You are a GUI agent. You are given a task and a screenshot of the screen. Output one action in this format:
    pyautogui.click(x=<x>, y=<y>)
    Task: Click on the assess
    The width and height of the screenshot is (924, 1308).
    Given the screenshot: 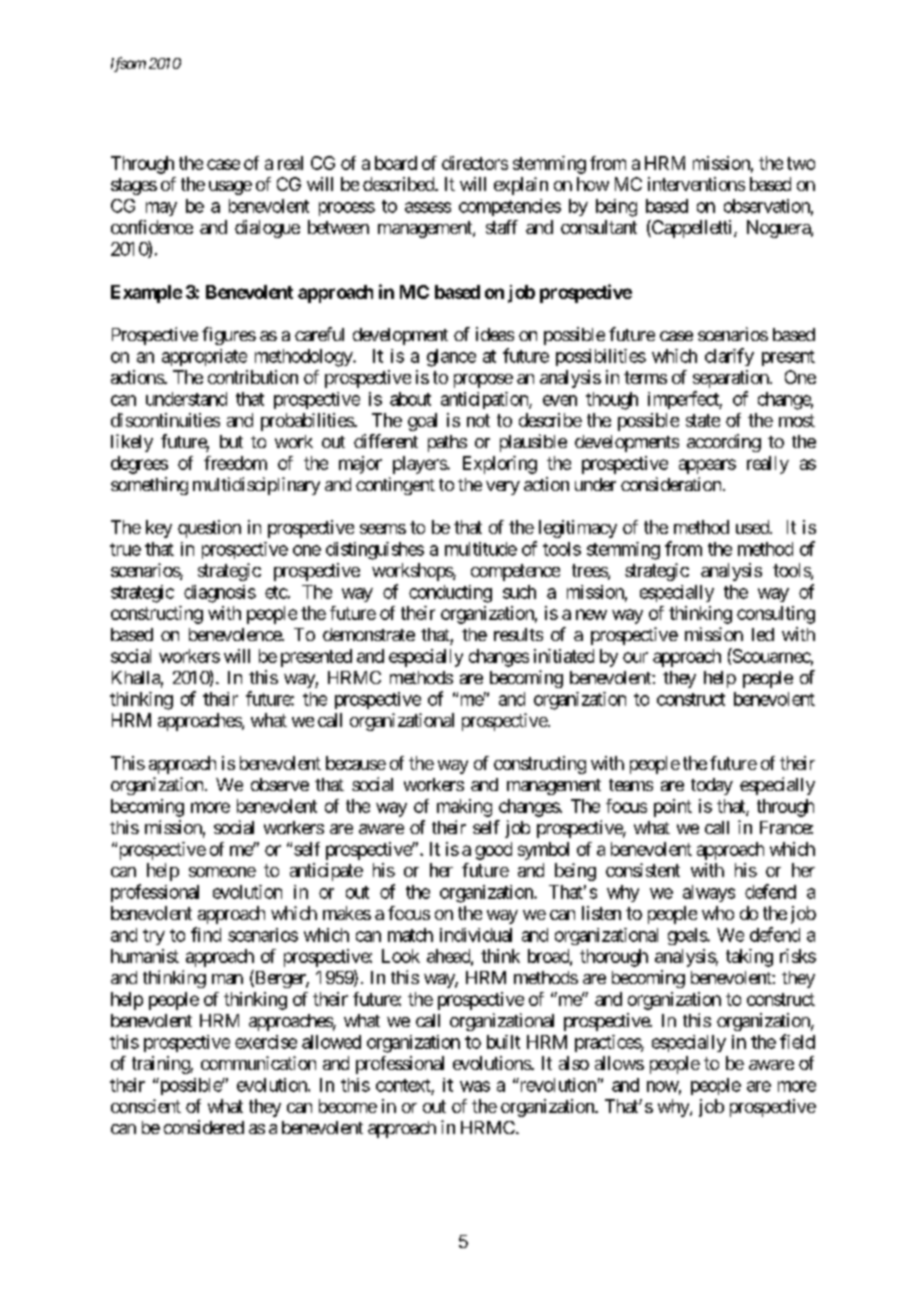 What is the action you would take?
    pyautogui.click(x=428, y=207)
